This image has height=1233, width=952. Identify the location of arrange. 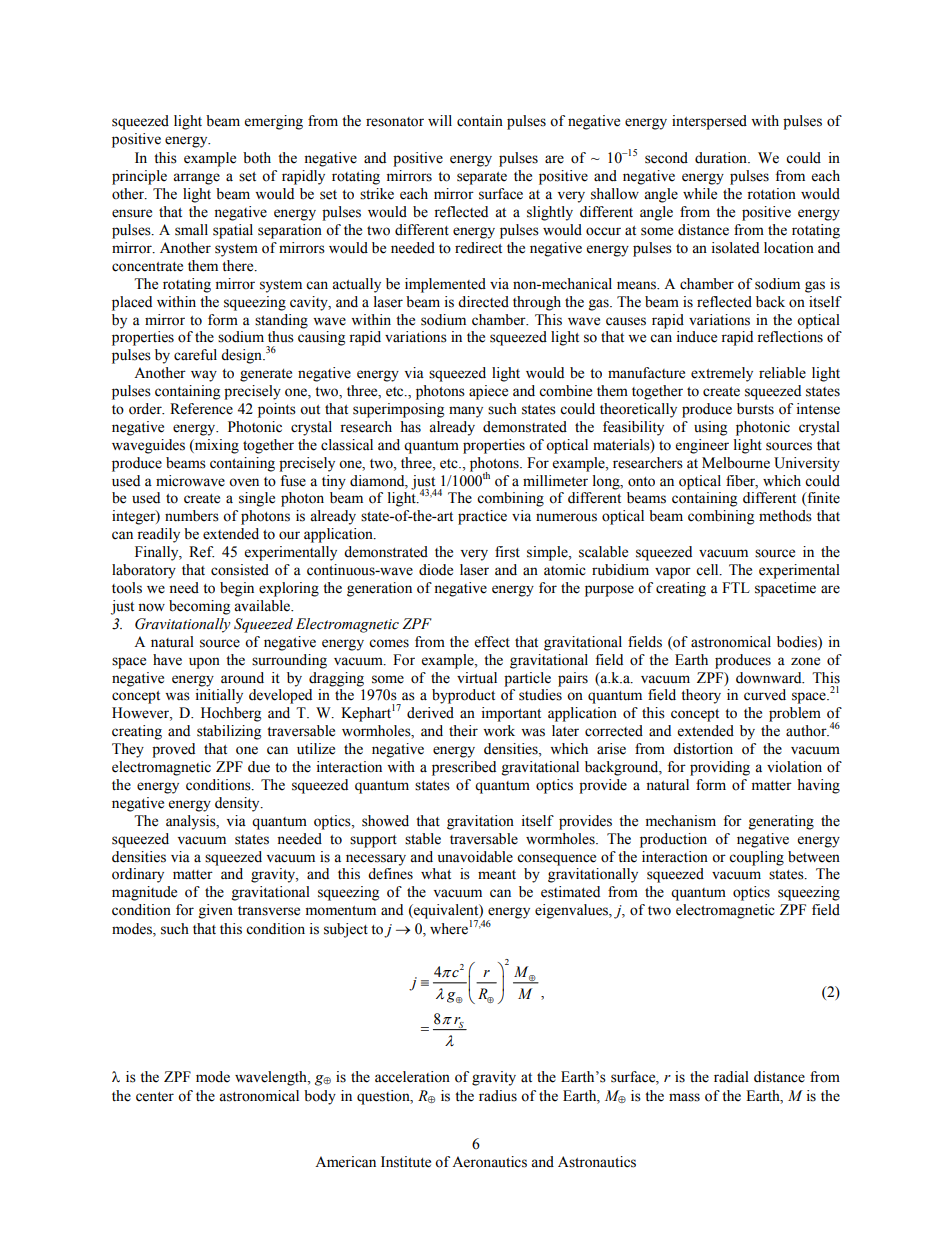
(196, 179).
